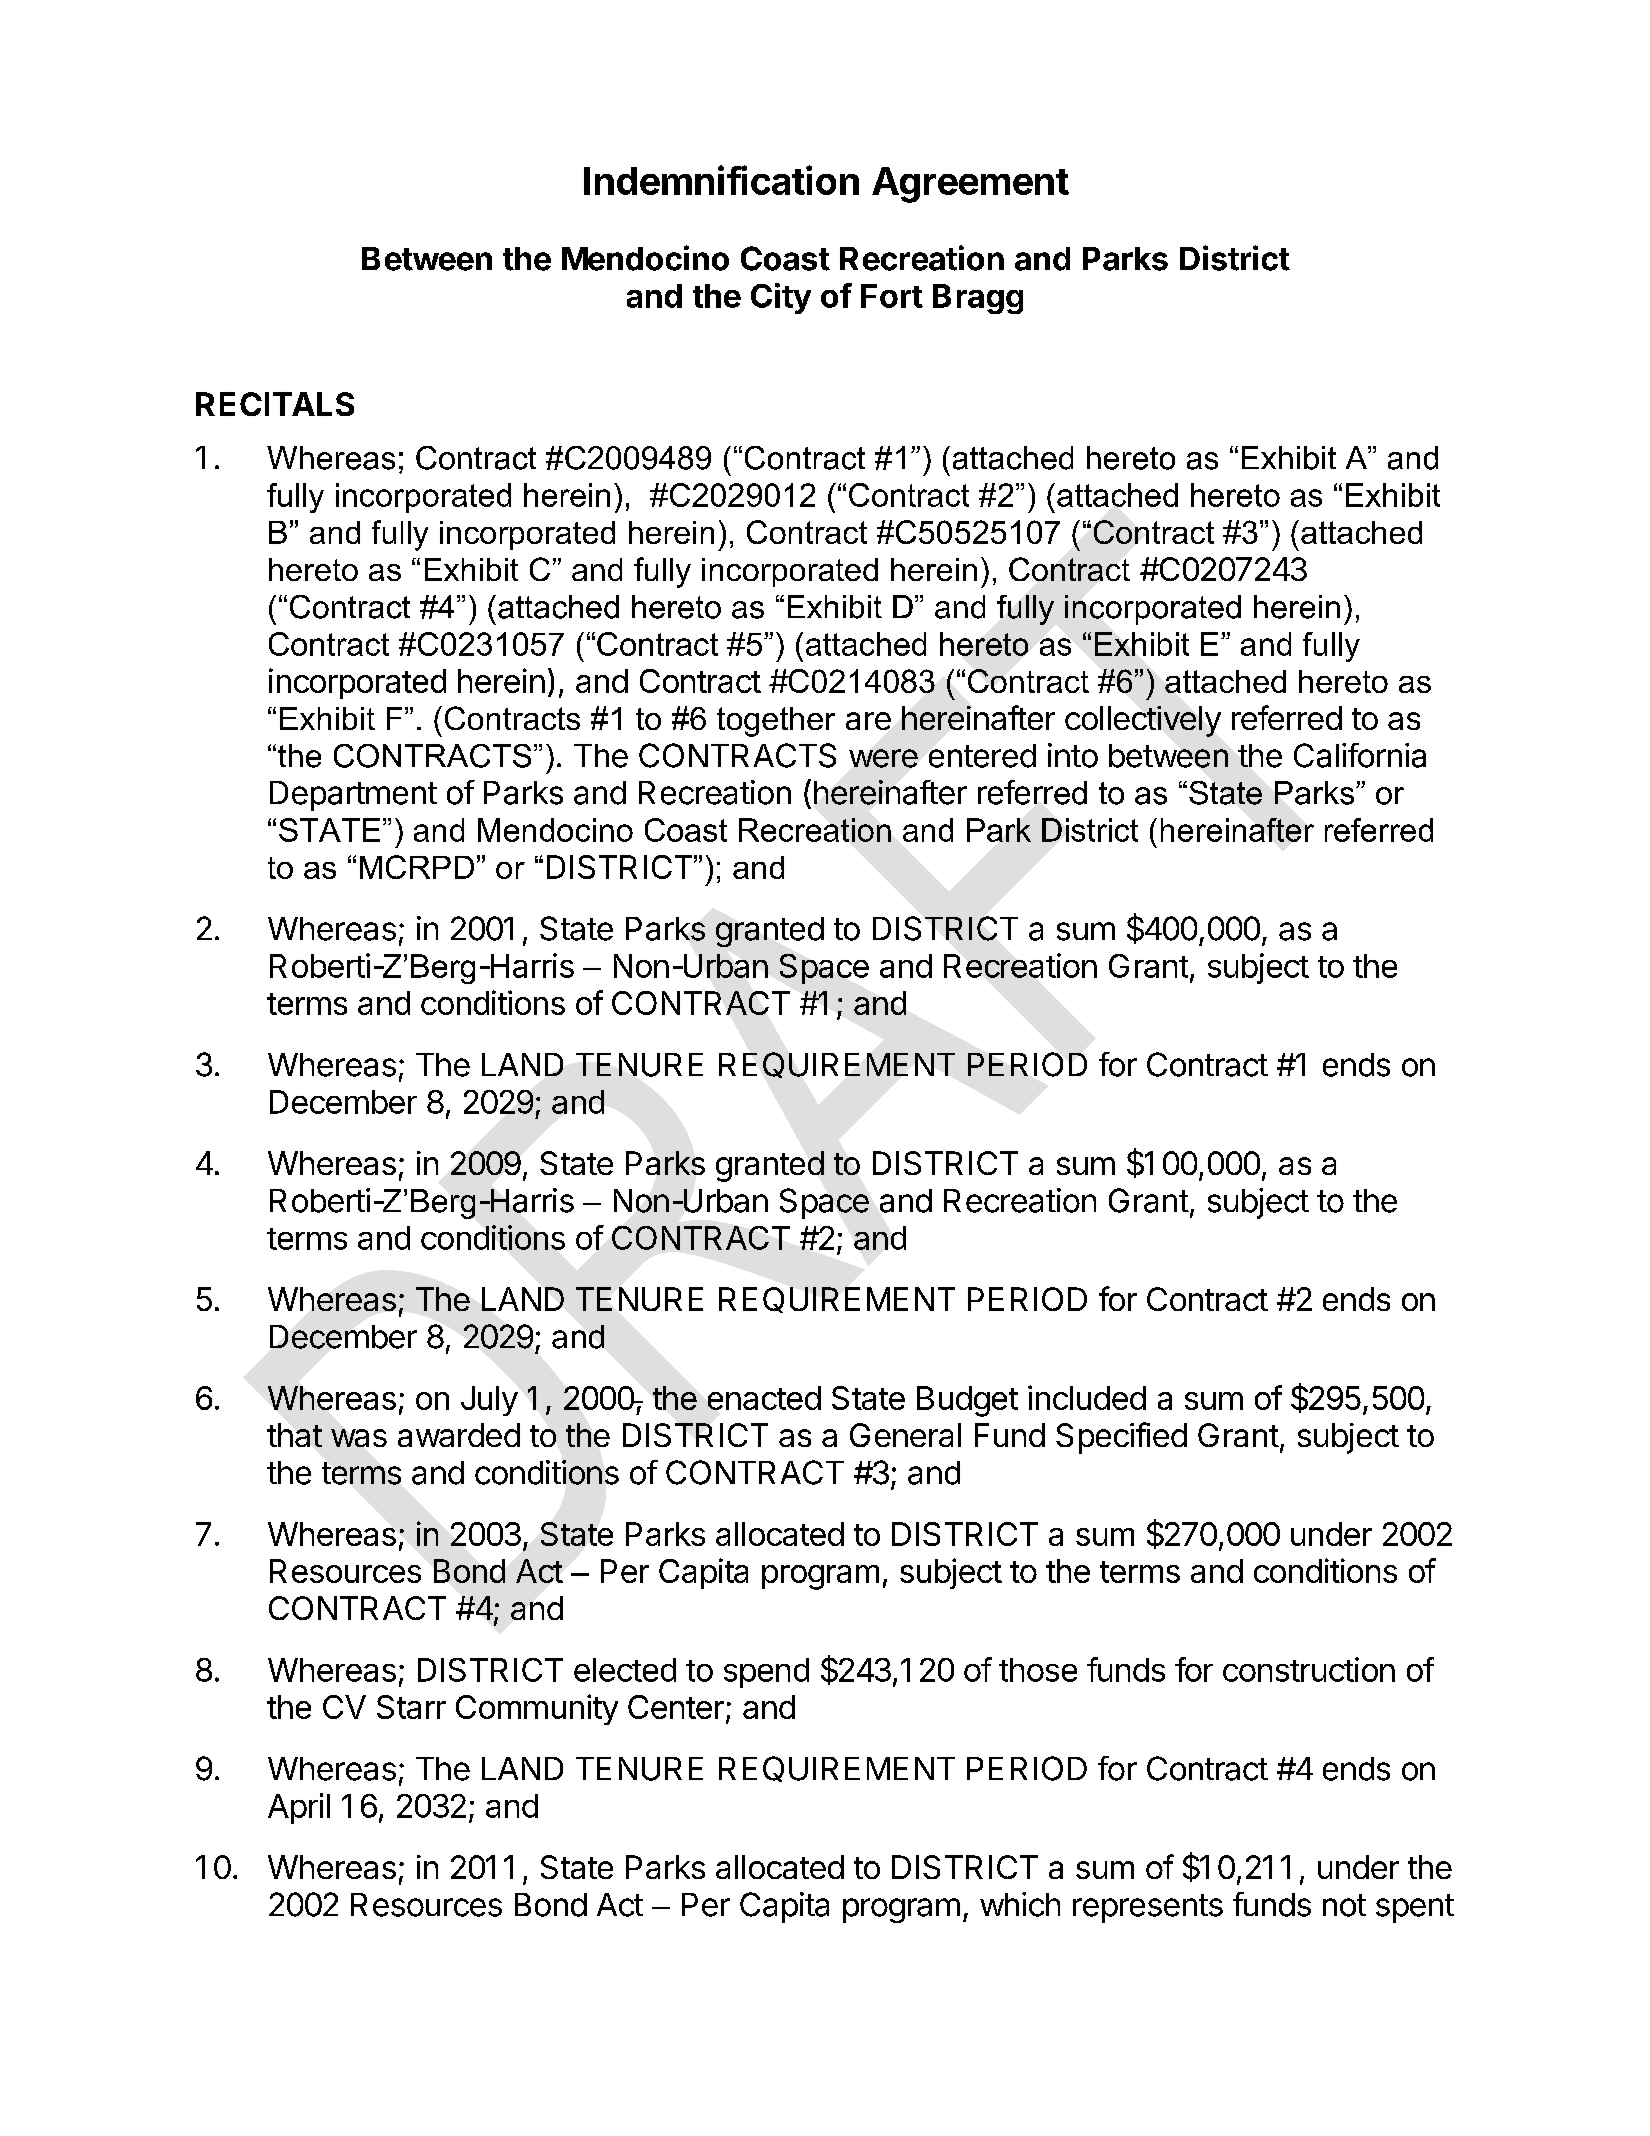 The width and height of the image is (1650, 2136). What do you see at coordinates (868, 721) in the image?
I see `are` at bounding box center [868, 721].
